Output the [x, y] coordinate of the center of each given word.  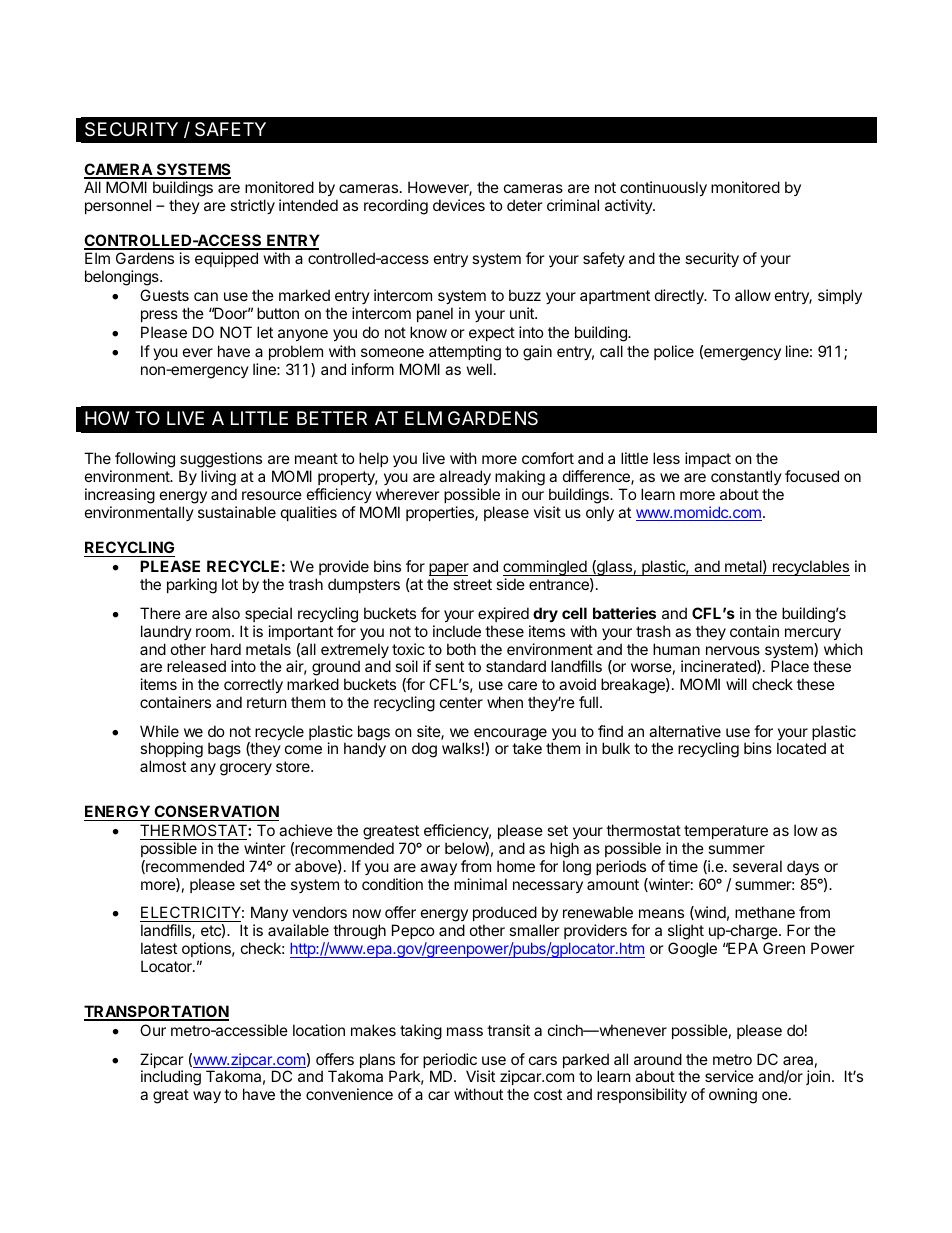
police [674, 352]
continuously [663, 188]
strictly [252, 206]
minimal [480, 884]
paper [449, 571]
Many [269, 915]
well [479, 369]
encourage [510, 735]
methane [765, 912]
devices [459, 205]
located [801, 748]
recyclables [810, 568]
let [265, 332]
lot [230, 584]
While [159, 731]
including [171, 1078]
